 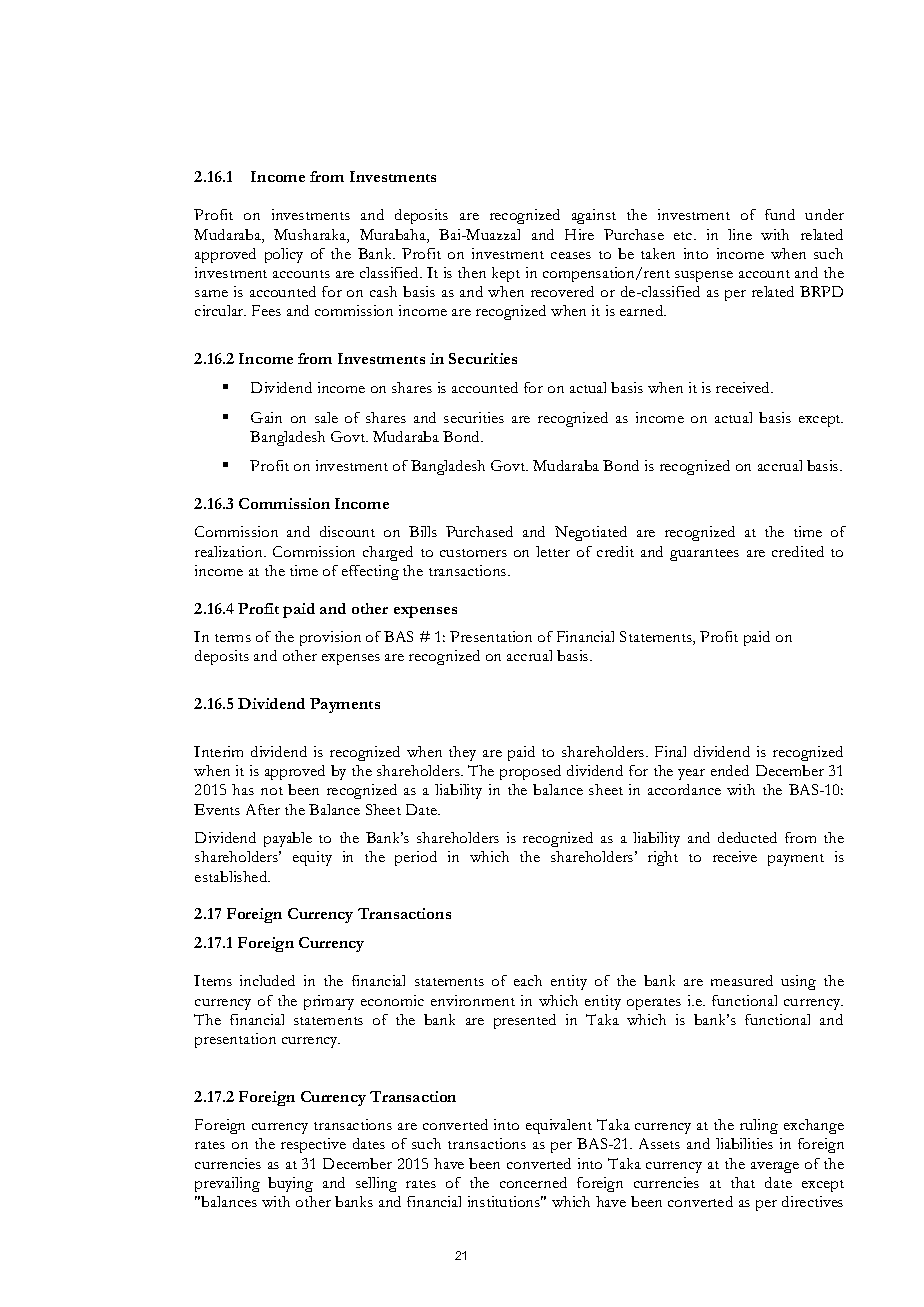 I want to click on letter, so click(x=553, y=551).
